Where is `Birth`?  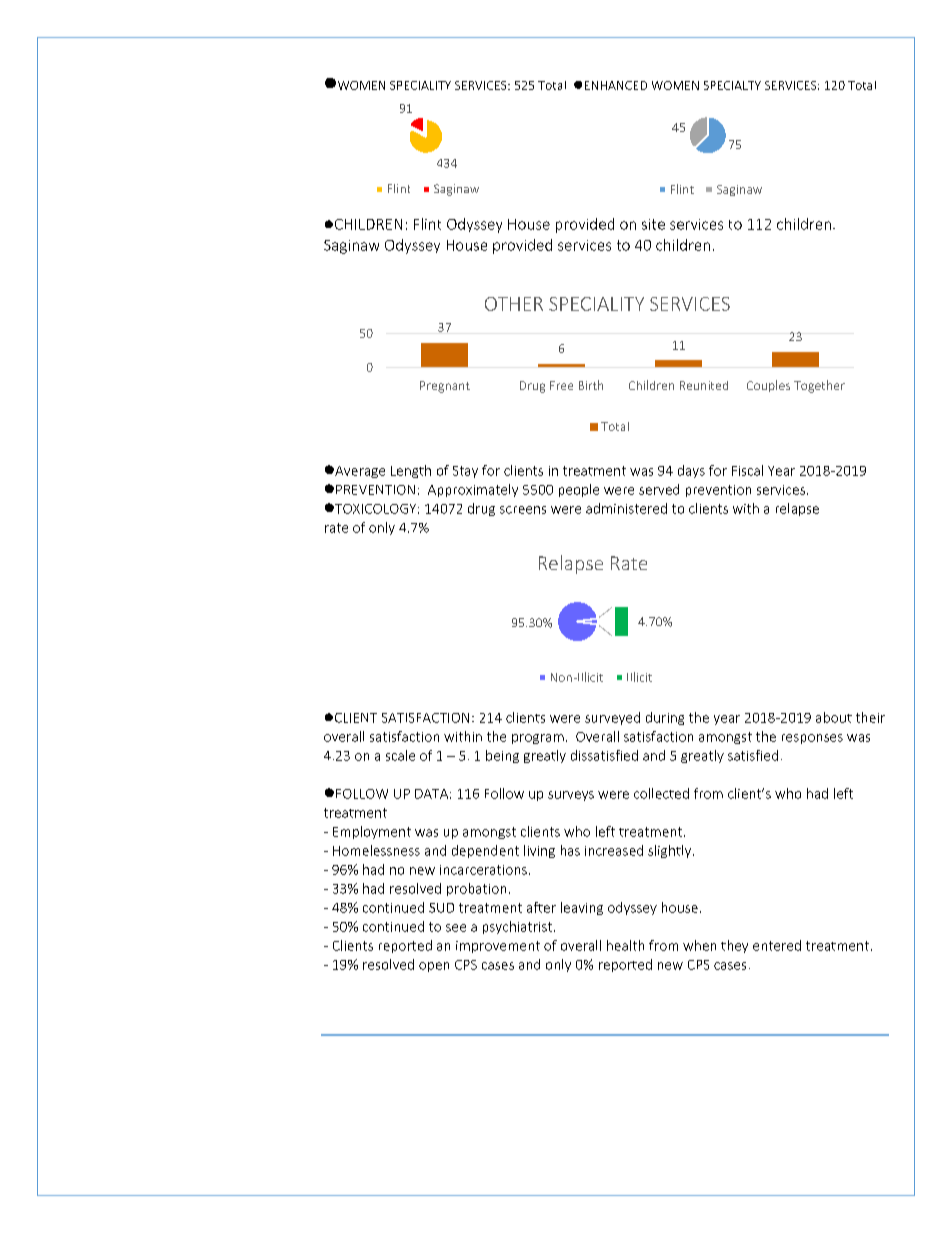
Birth is located at coordinates (591, 385).
